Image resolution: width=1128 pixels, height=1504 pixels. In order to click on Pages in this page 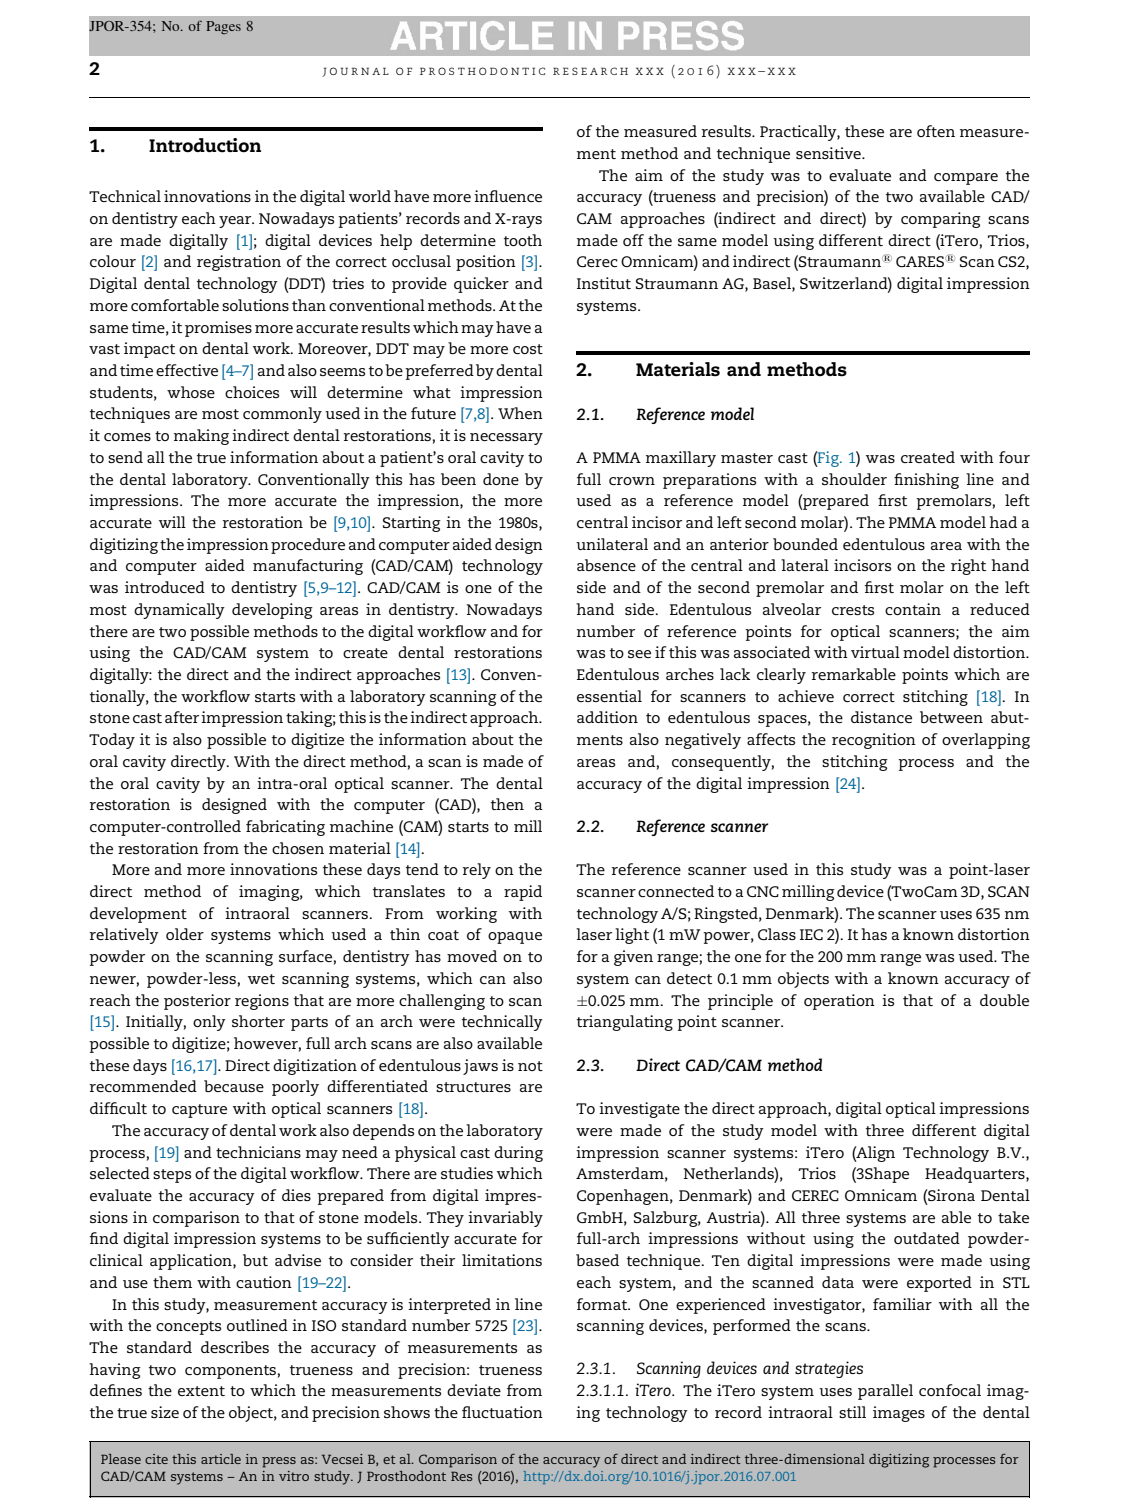, I will do `click(223, 27)`.
